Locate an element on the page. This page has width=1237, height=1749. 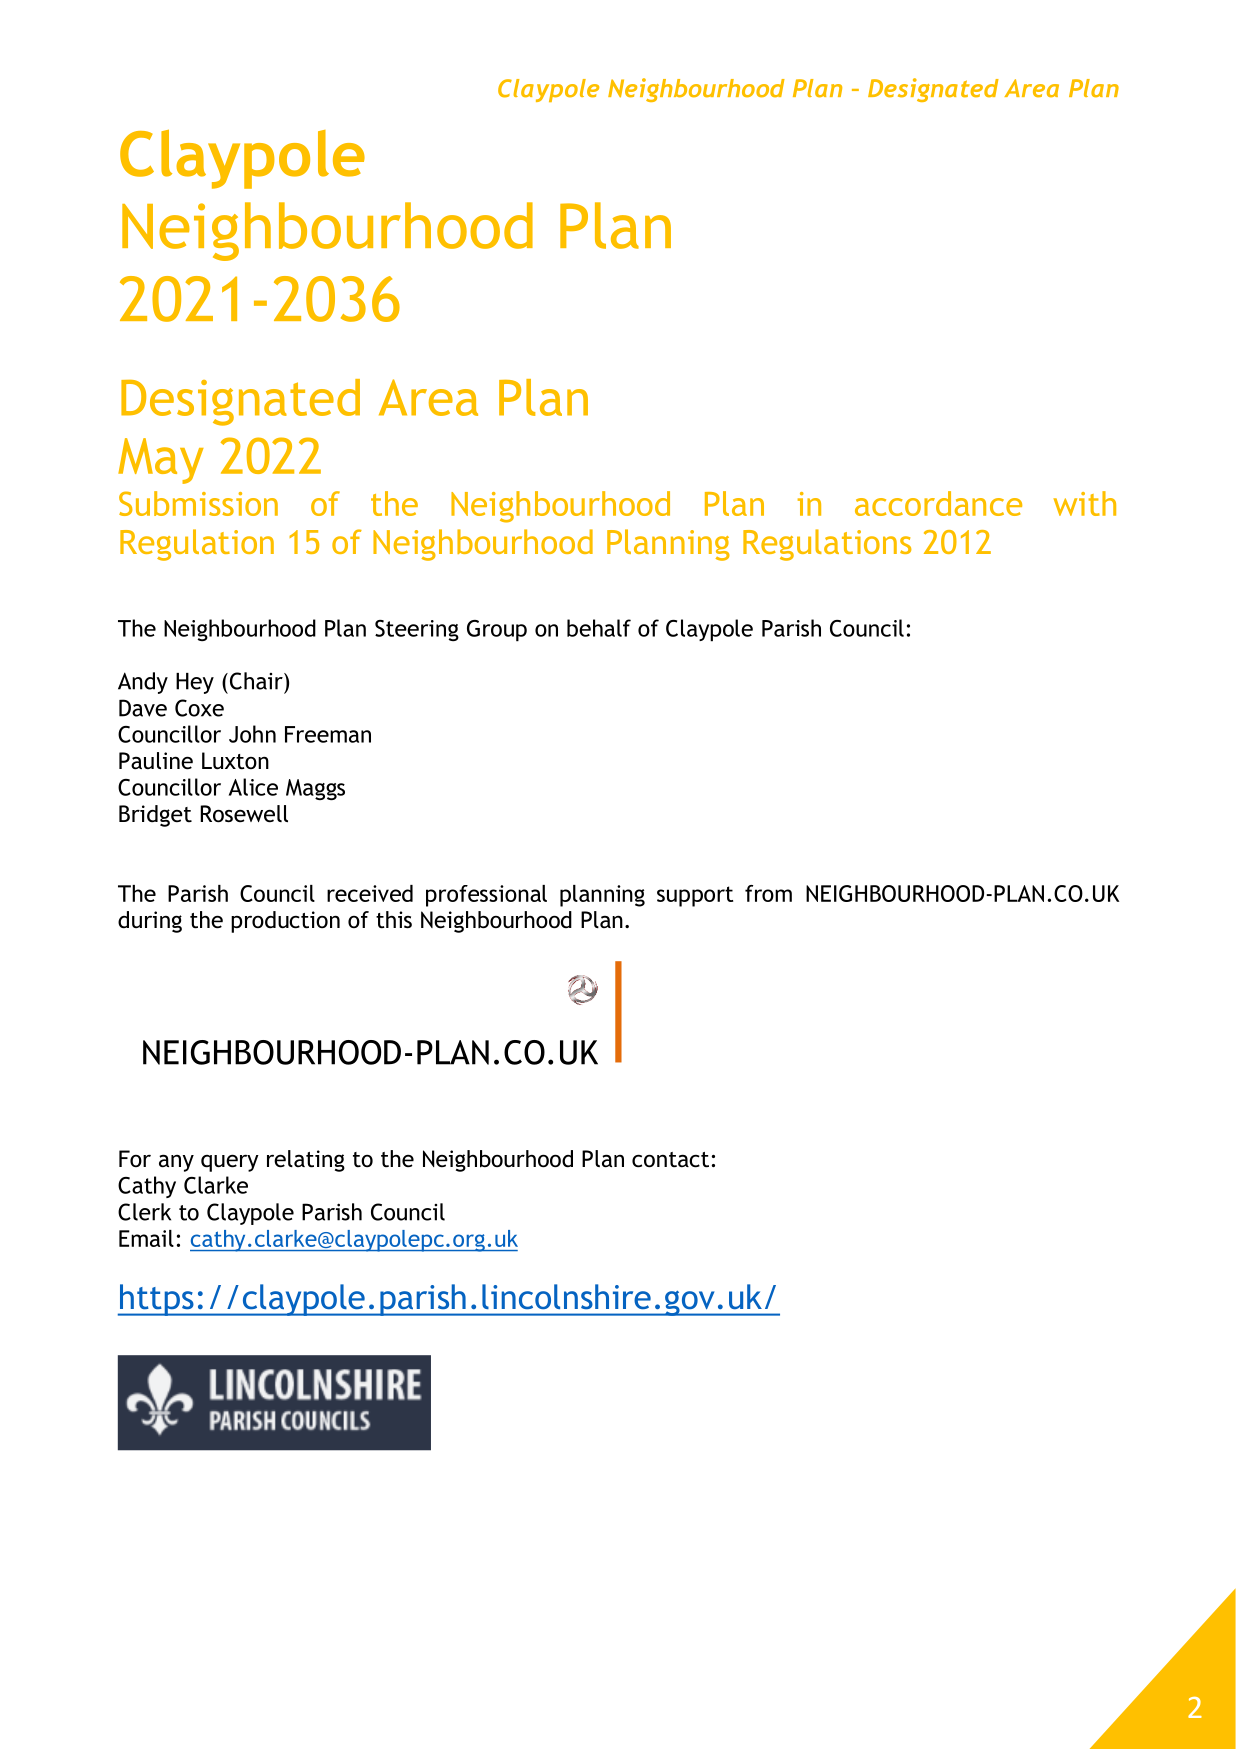
professional is located at coordinates (486, 896).
